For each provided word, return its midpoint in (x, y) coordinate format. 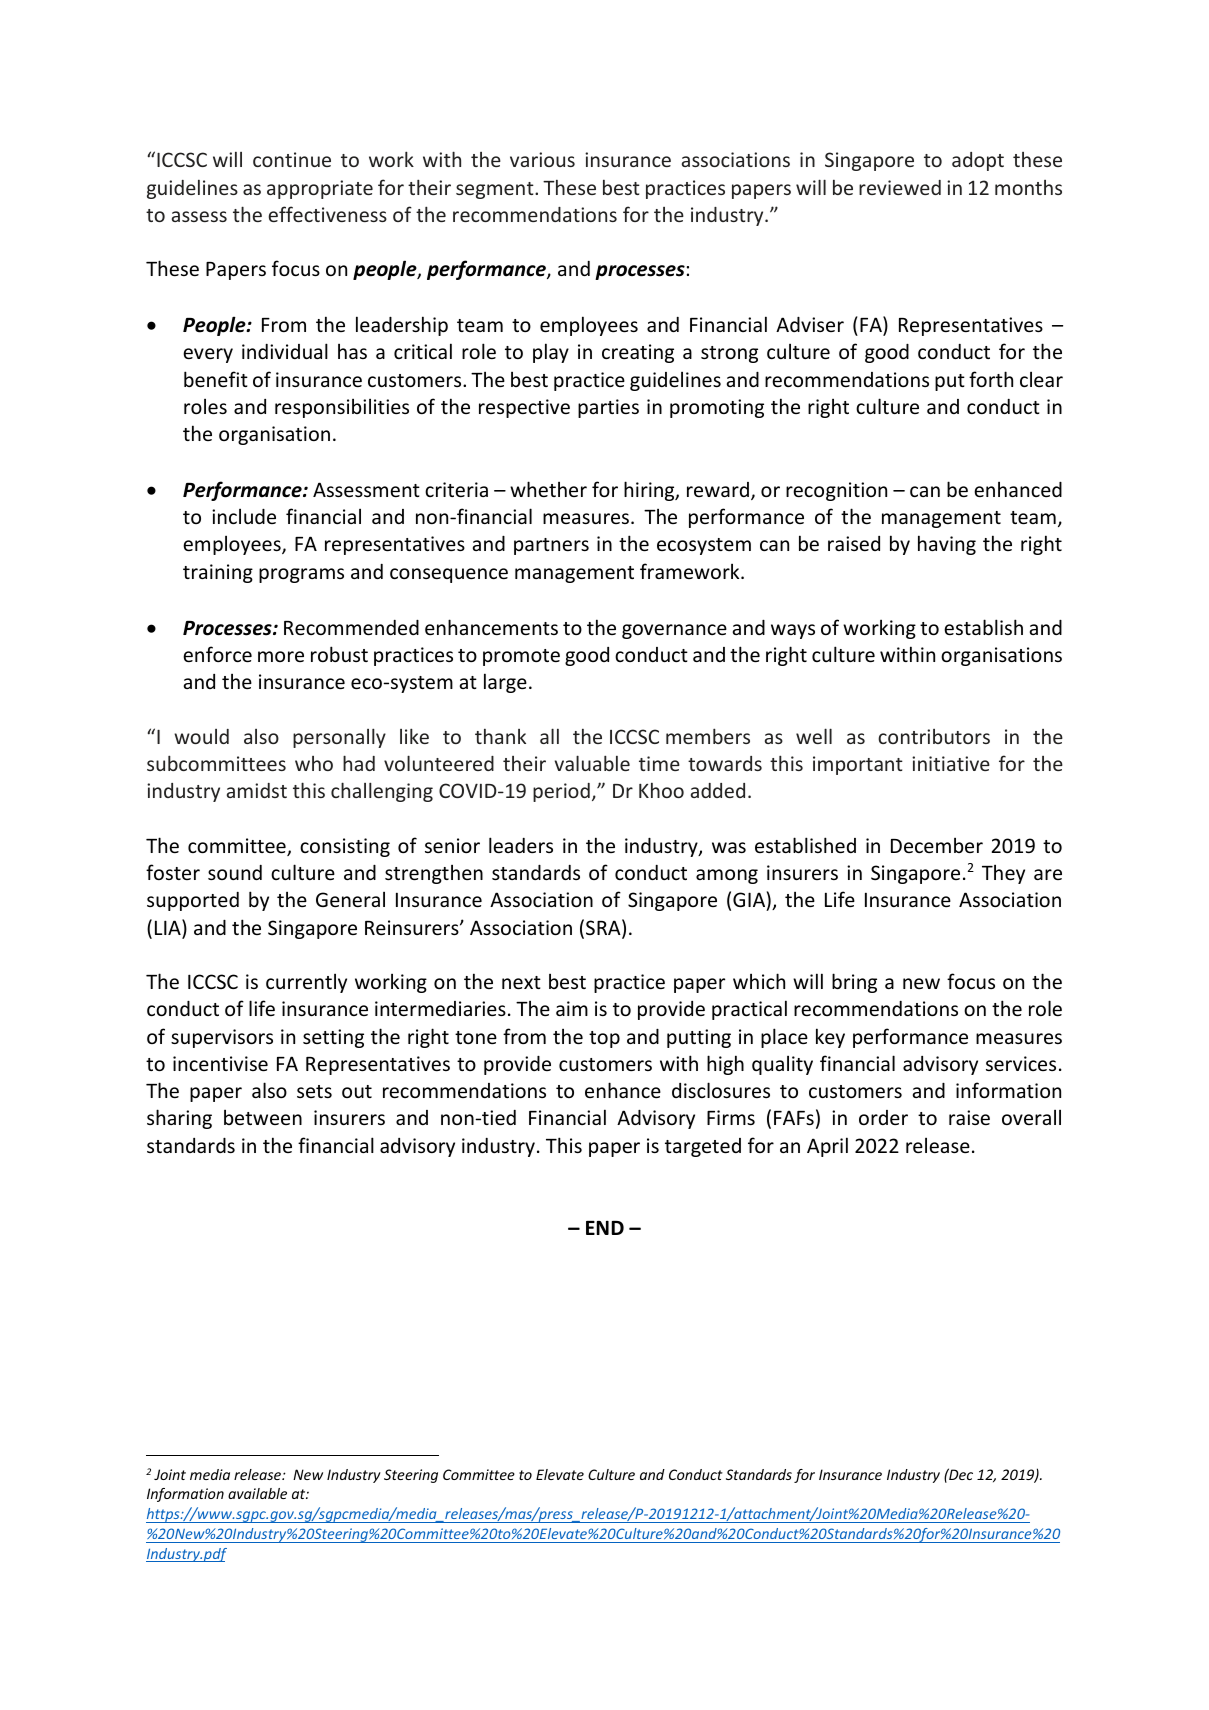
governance (674, 631)
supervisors (222, 1038)
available (257, 1493)
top (604, 1039)
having (947, 545)
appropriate (320, 189)
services (1021, 1063)
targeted (703, 1147)
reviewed (900, 187)
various (542, 159)
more (281, 656)
